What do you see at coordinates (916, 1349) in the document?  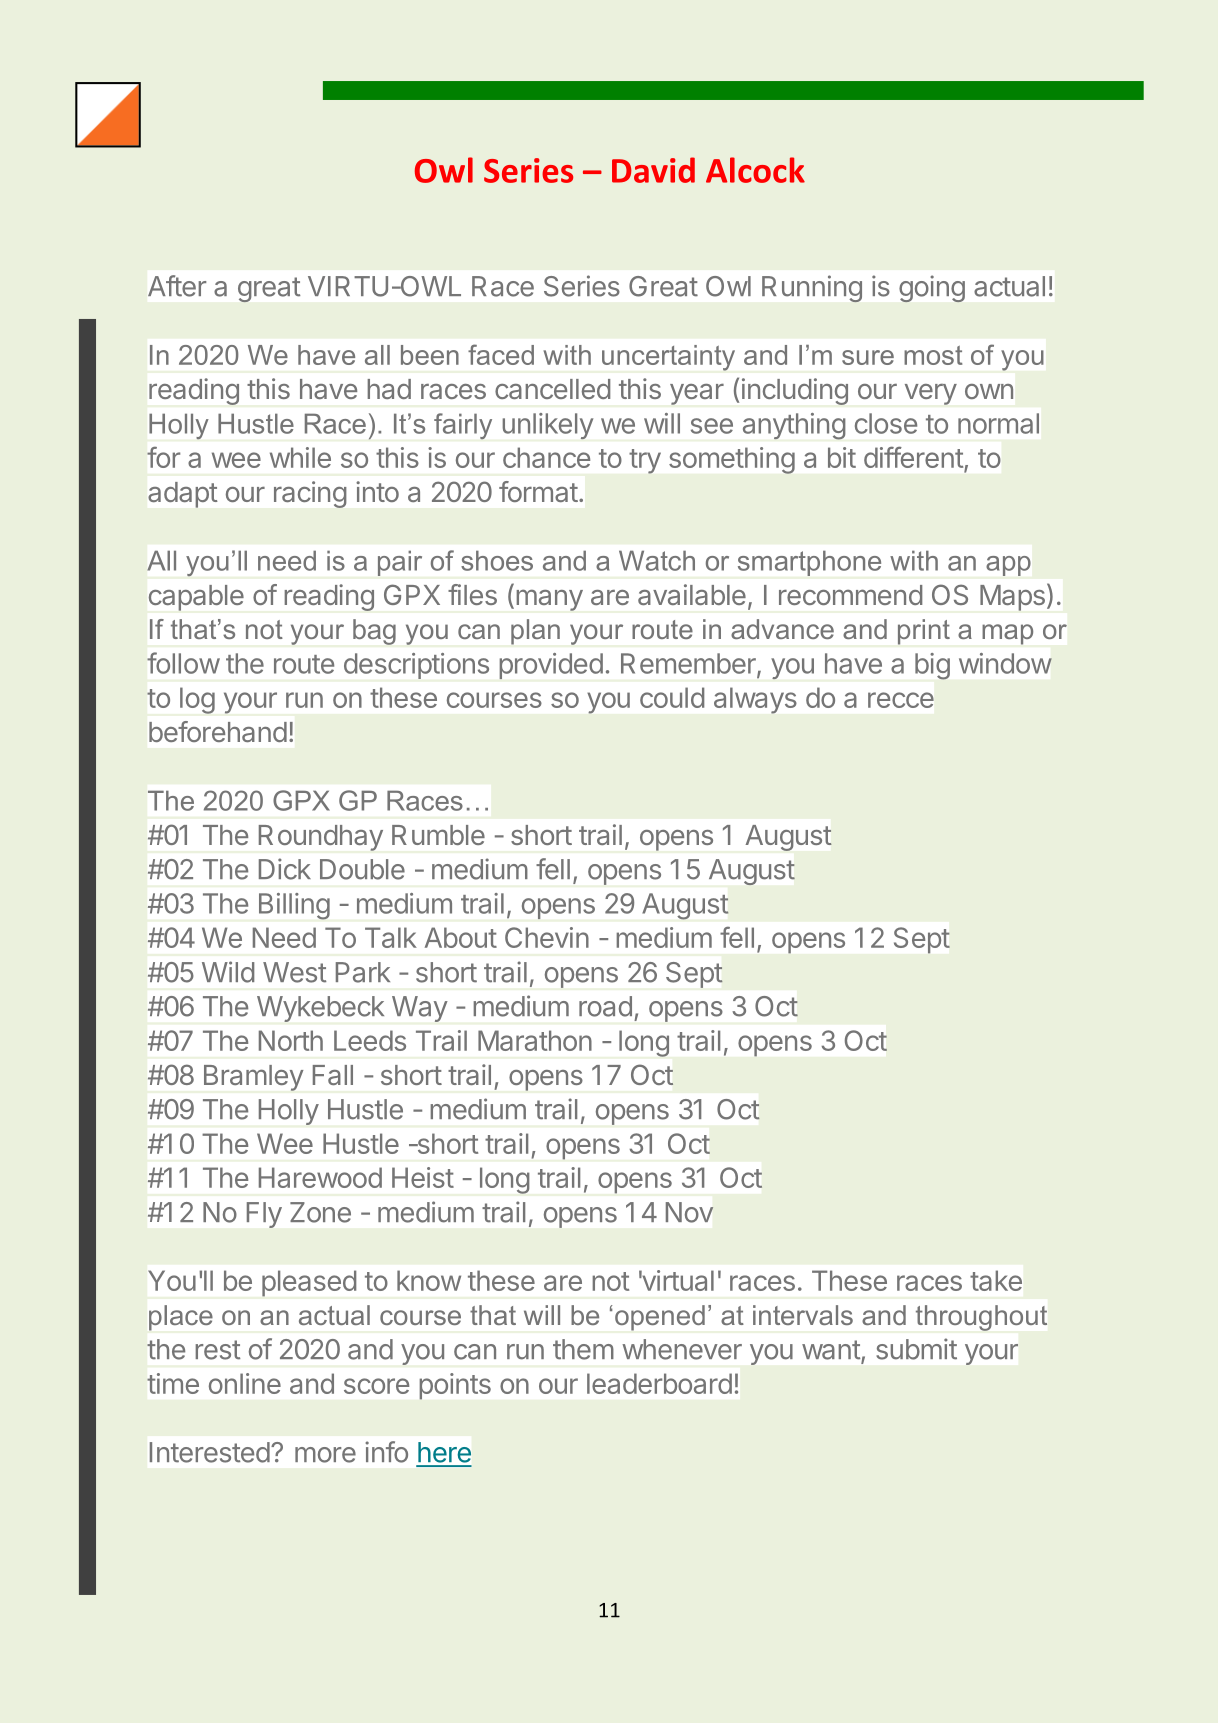 I see `submit` at bounding box center [916, 1349].
